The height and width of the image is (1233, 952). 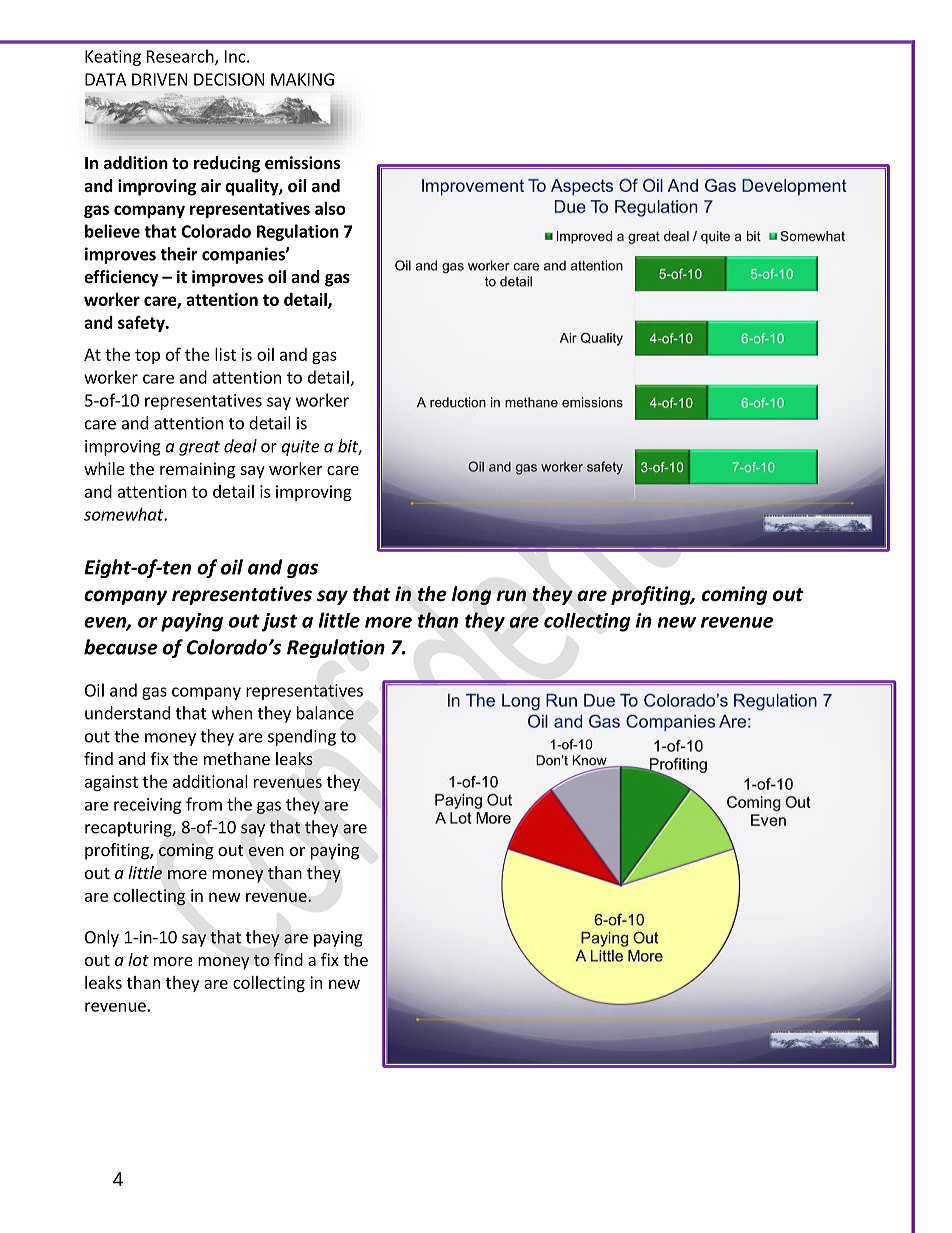 What do you see at coordinates (204, 804) in the image?
I see `from` at bounding box center [204, 804].
